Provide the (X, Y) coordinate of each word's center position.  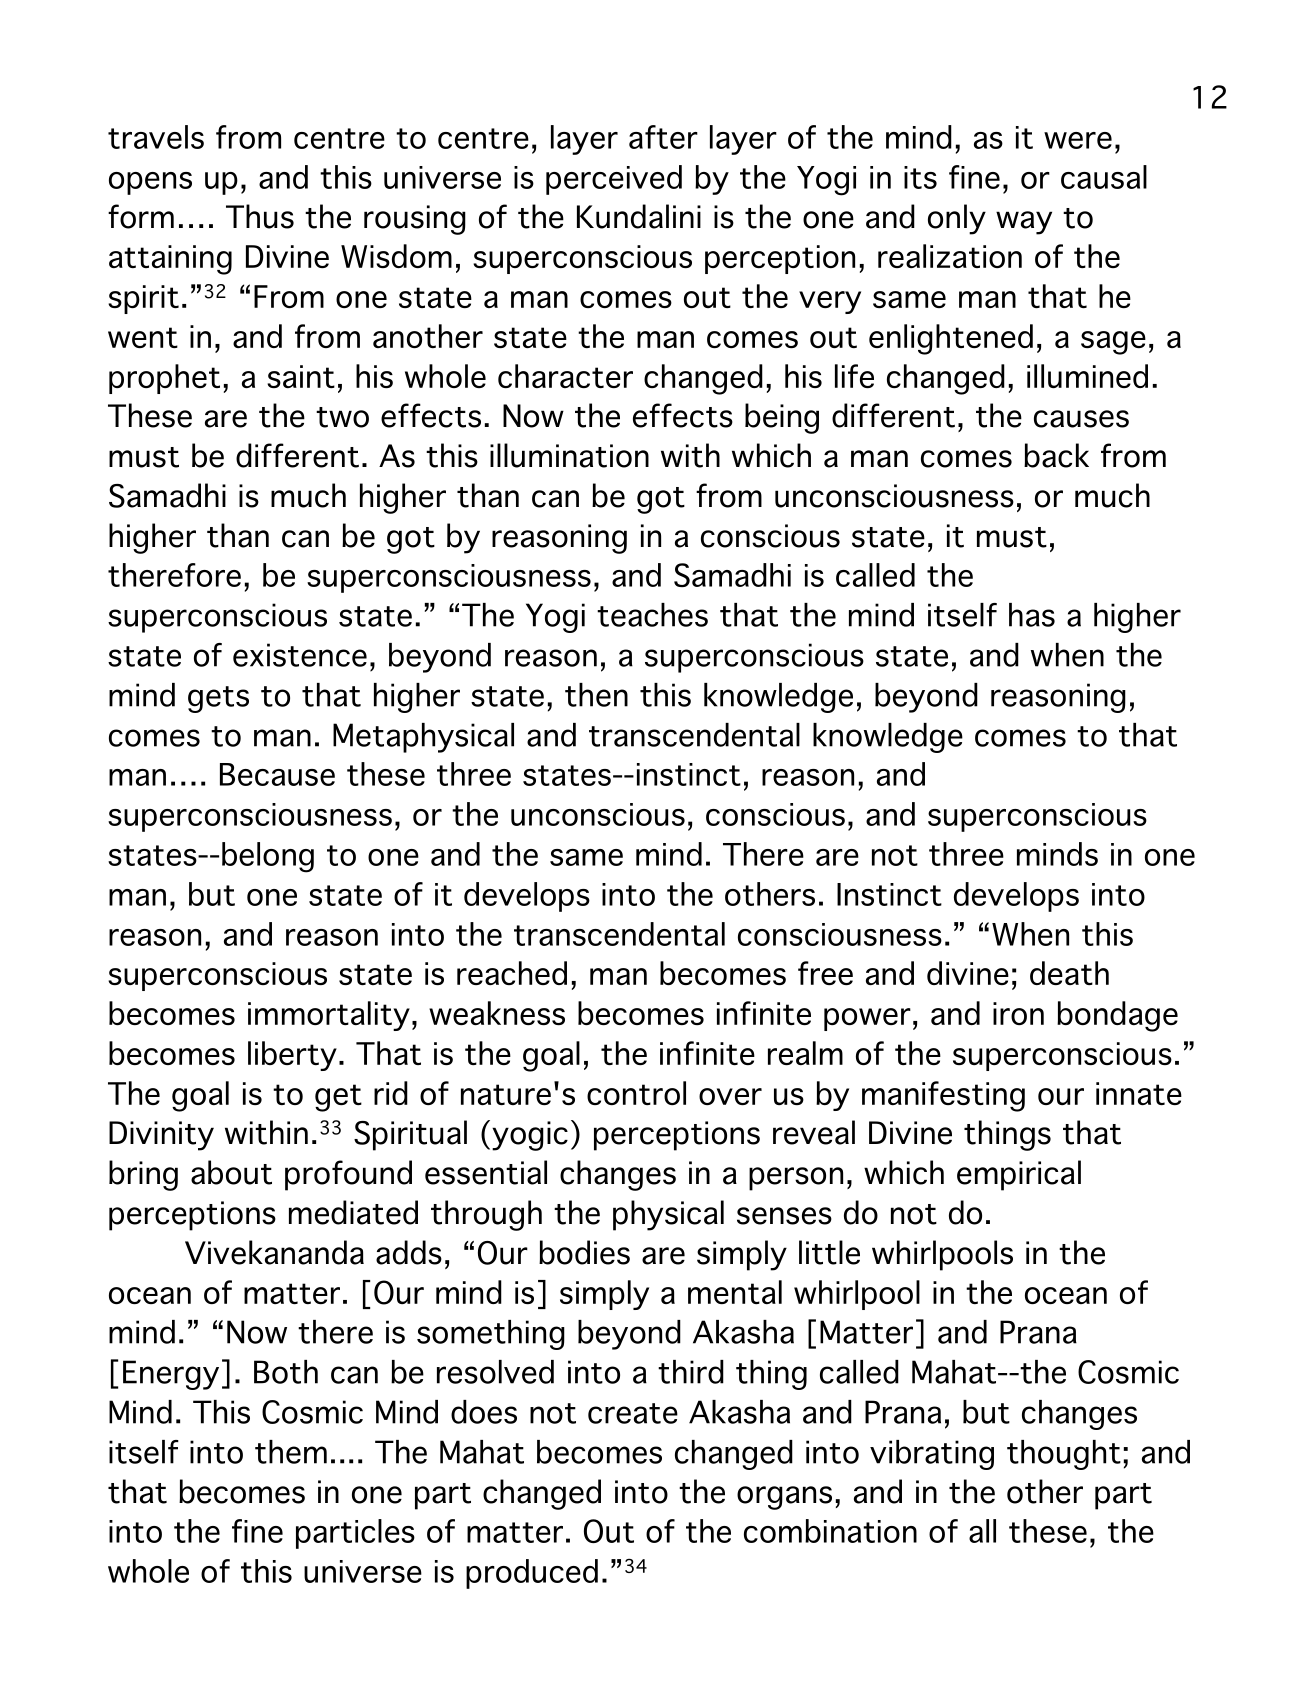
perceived (614, 180)
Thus (260, 216)
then (596, 695)
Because (277, 774)
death (1069, 973)
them (291, 1452)
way (1024, 223)
